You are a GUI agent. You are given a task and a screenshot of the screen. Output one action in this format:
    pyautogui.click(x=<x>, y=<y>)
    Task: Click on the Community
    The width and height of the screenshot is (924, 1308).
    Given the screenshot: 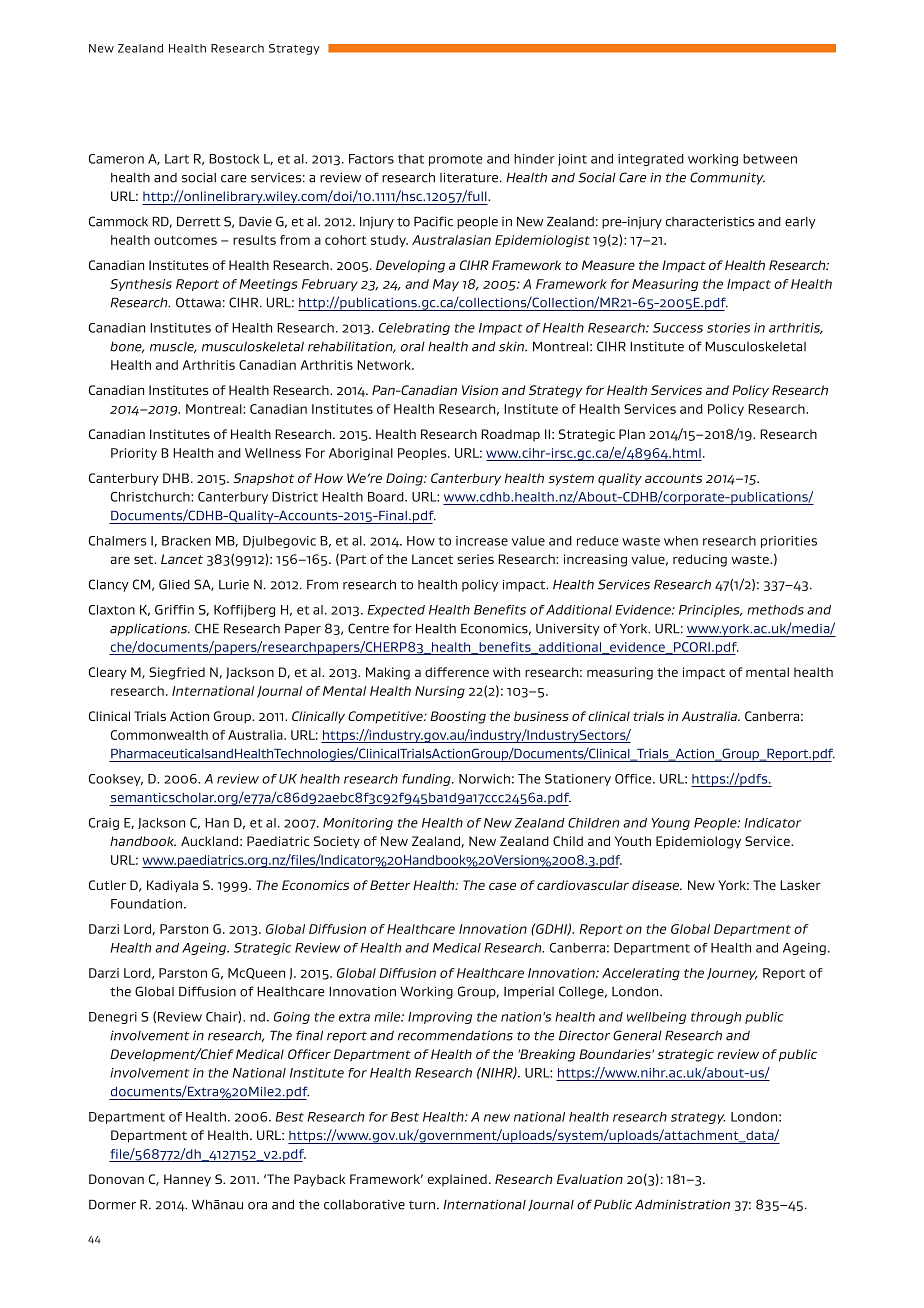 What is the action you would take?
    pyautogui.click(x=727, y=178)
